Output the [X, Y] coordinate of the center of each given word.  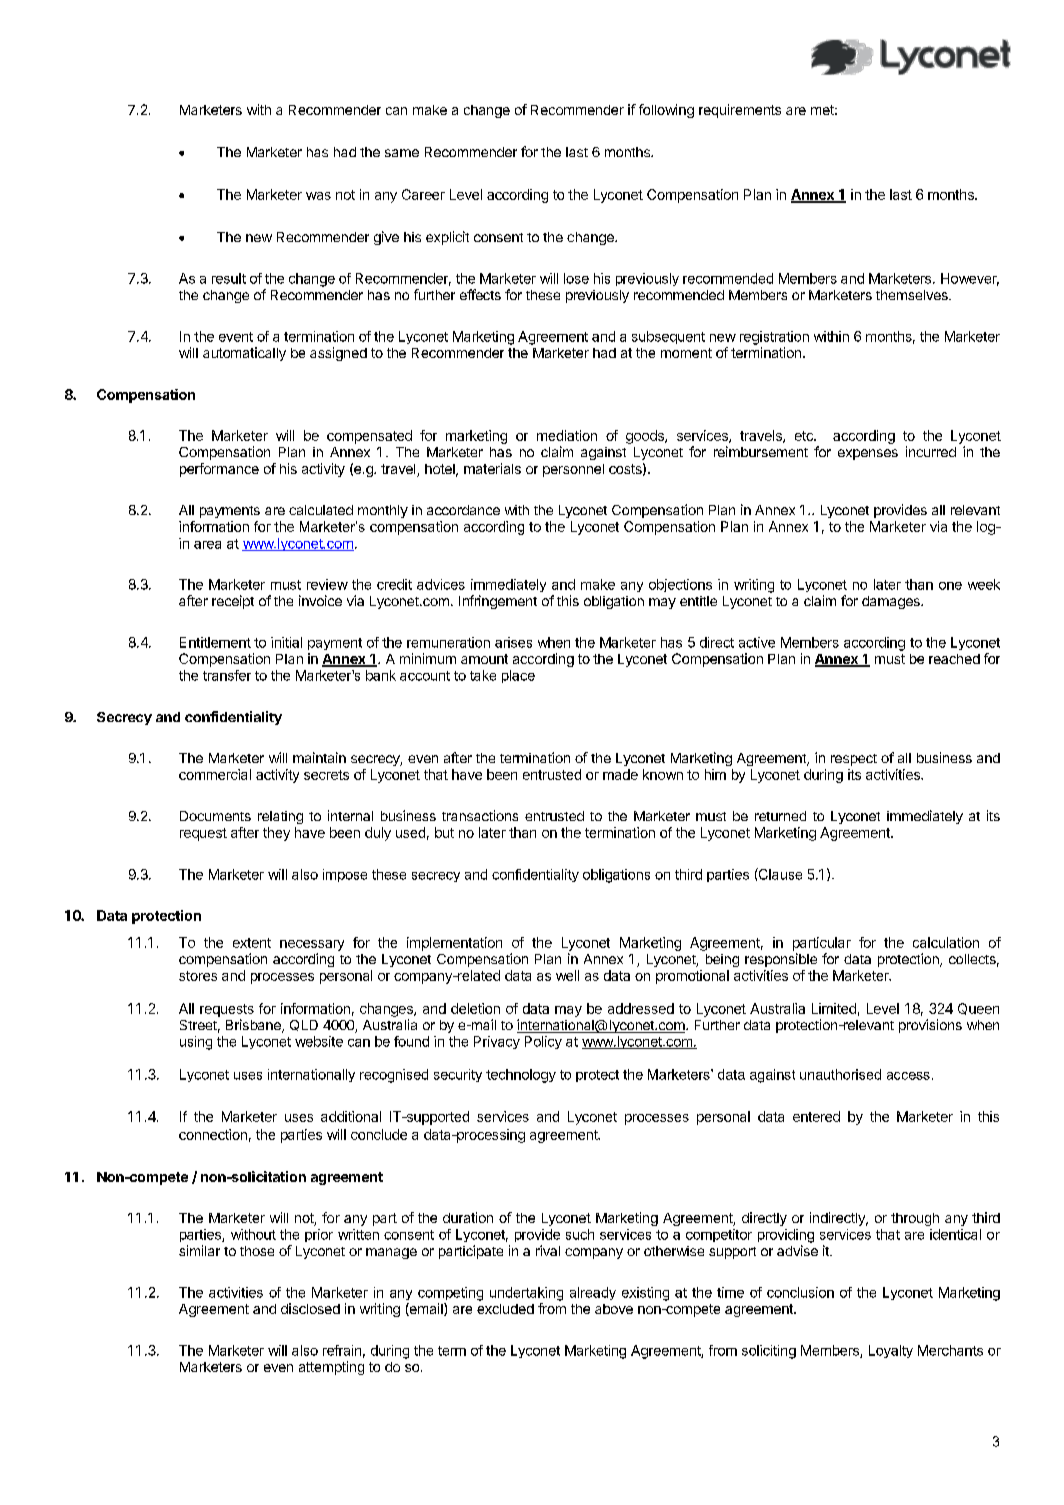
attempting [331, 1368]
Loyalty [891, 1351]
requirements [740, 111]
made [620, 774]
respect [854, 760]
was [318, 196]
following [666, 111]
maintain [319, 757]
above [614, 1309]
